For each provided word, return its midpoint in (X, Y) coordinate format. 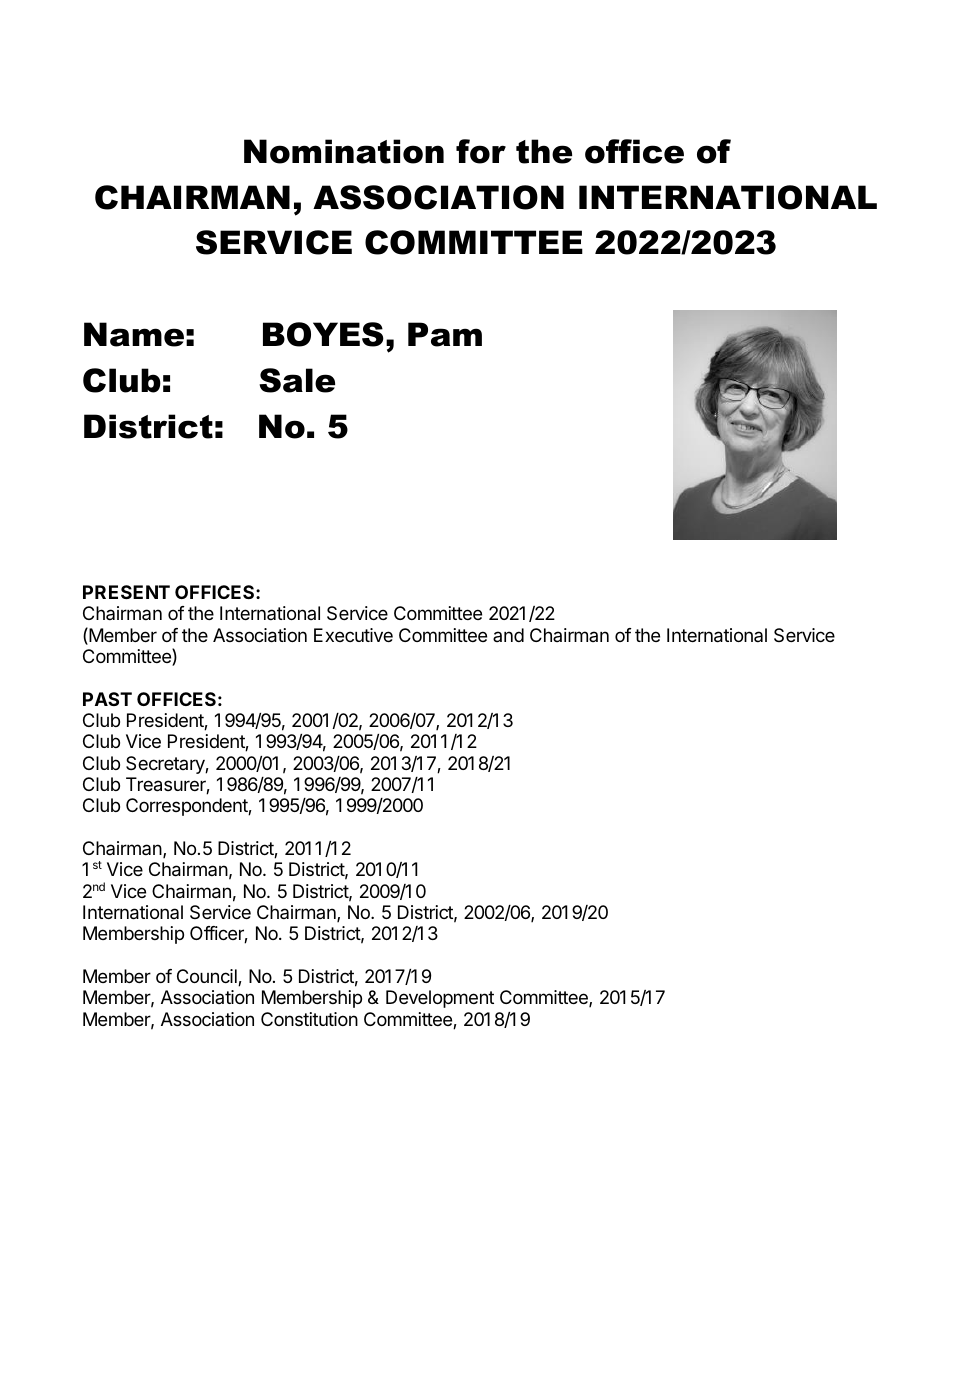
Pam (445, 334)
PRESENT (126, 592)
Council (208, 977)
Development (440, 999)
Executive (353, 635)
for (481, 151)
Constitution (309, 1019)
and (508, 635)
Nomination (344, 151)
